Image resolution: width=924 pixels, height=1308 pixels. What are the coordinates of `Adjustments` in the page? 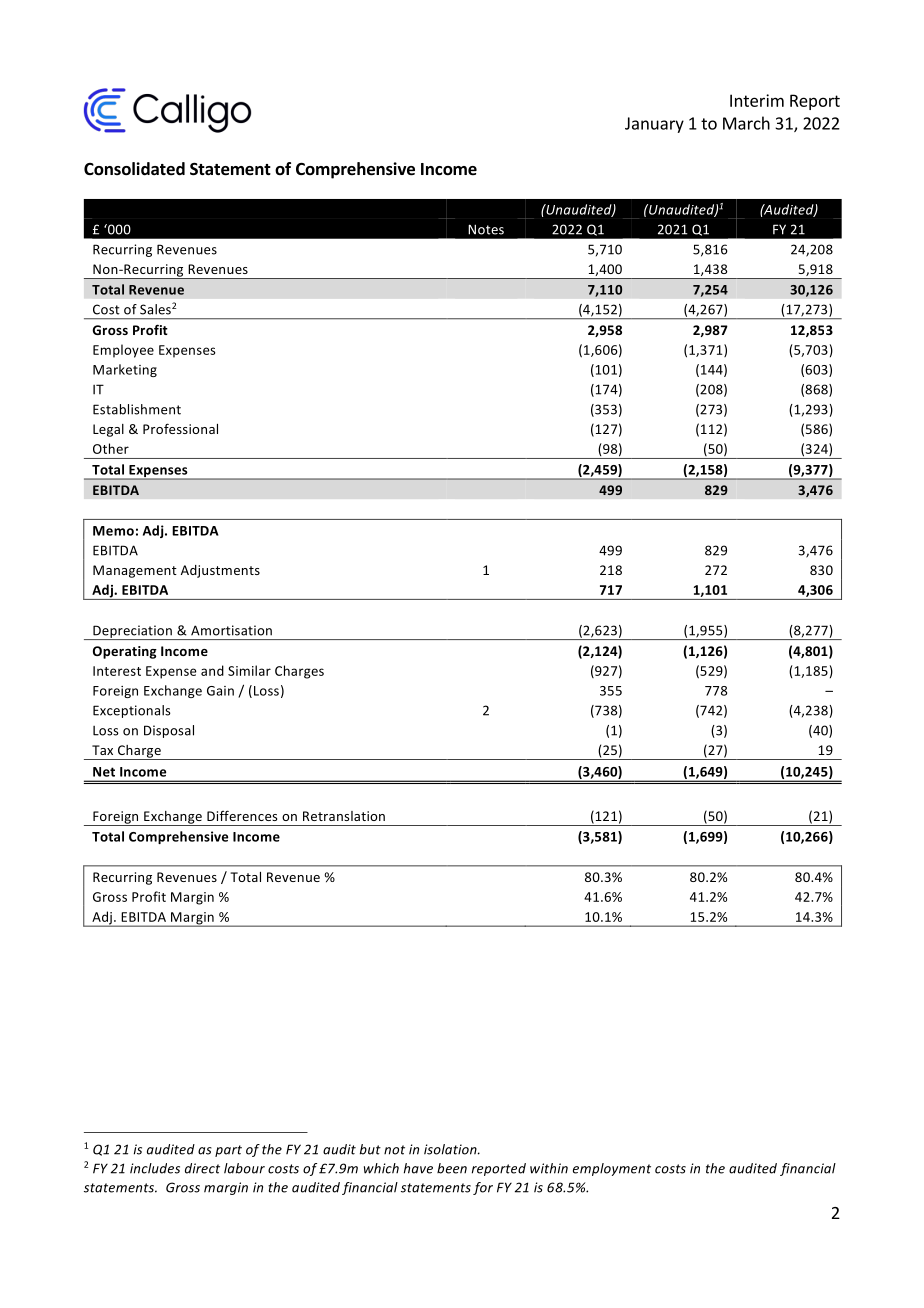 It's located at (220, 571).
